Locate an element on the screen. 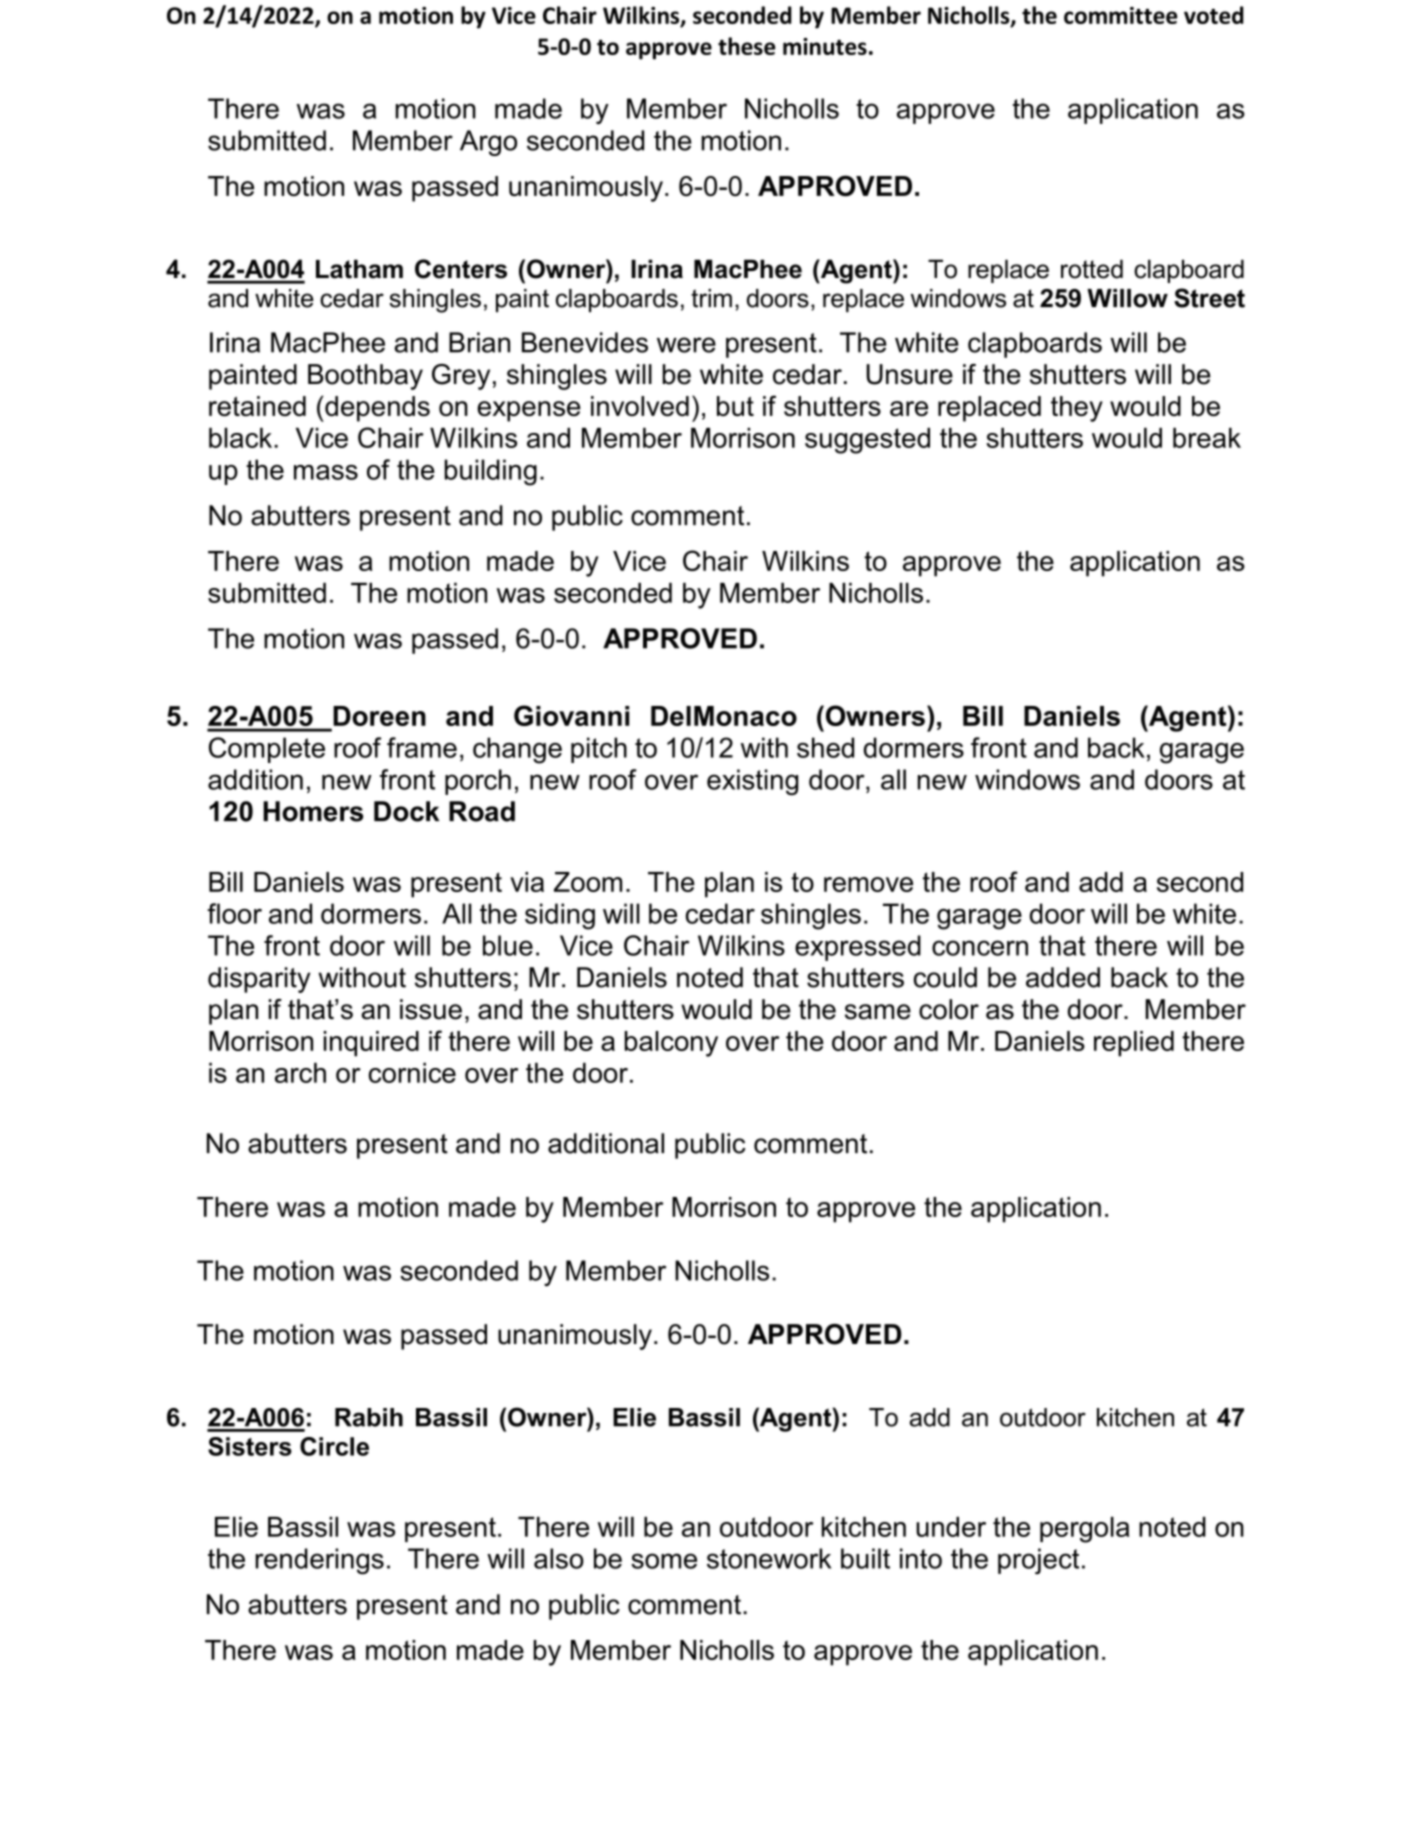 This screenshot has height=1826, width=1411. committee is located at coordinates (1120, 15).
